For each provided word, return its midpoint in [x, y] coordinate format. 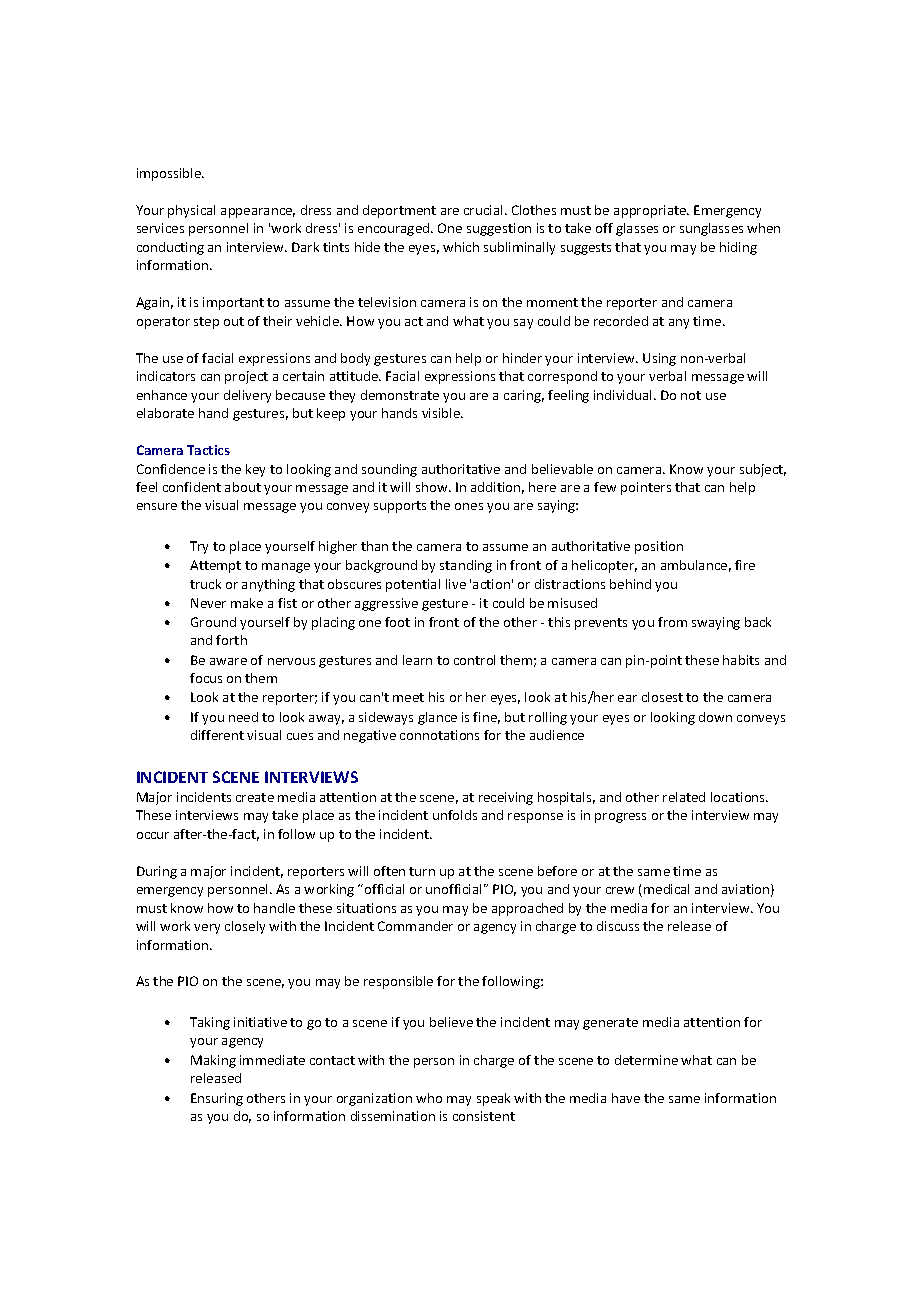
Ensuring [217, 1099]
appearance [258, 213]
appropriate [651, 211]
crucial [483, 210]
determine [646, 1060]
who [429, 1098]
